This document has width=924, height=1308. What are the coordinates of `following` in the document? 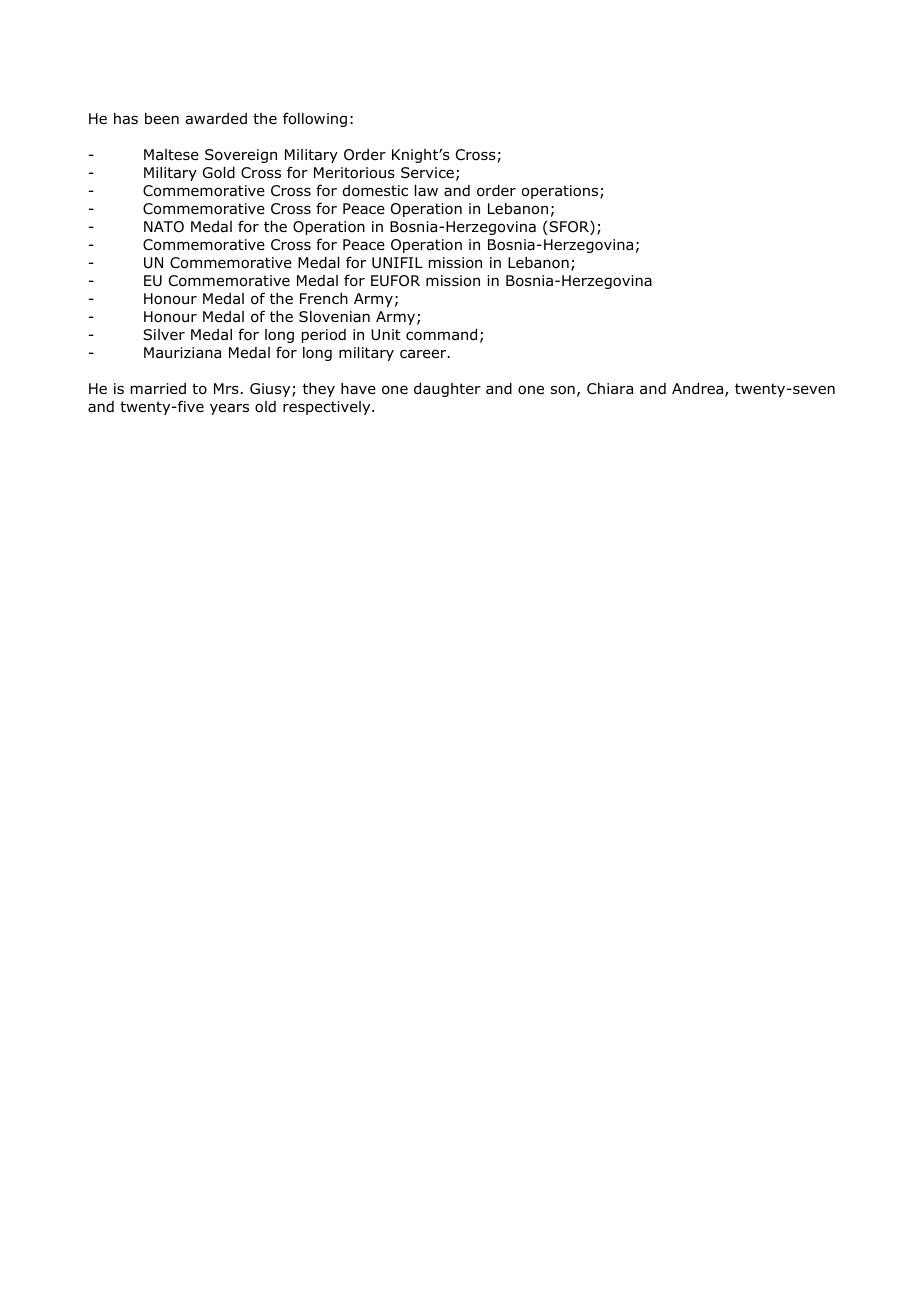 It's located at (315, 119).
